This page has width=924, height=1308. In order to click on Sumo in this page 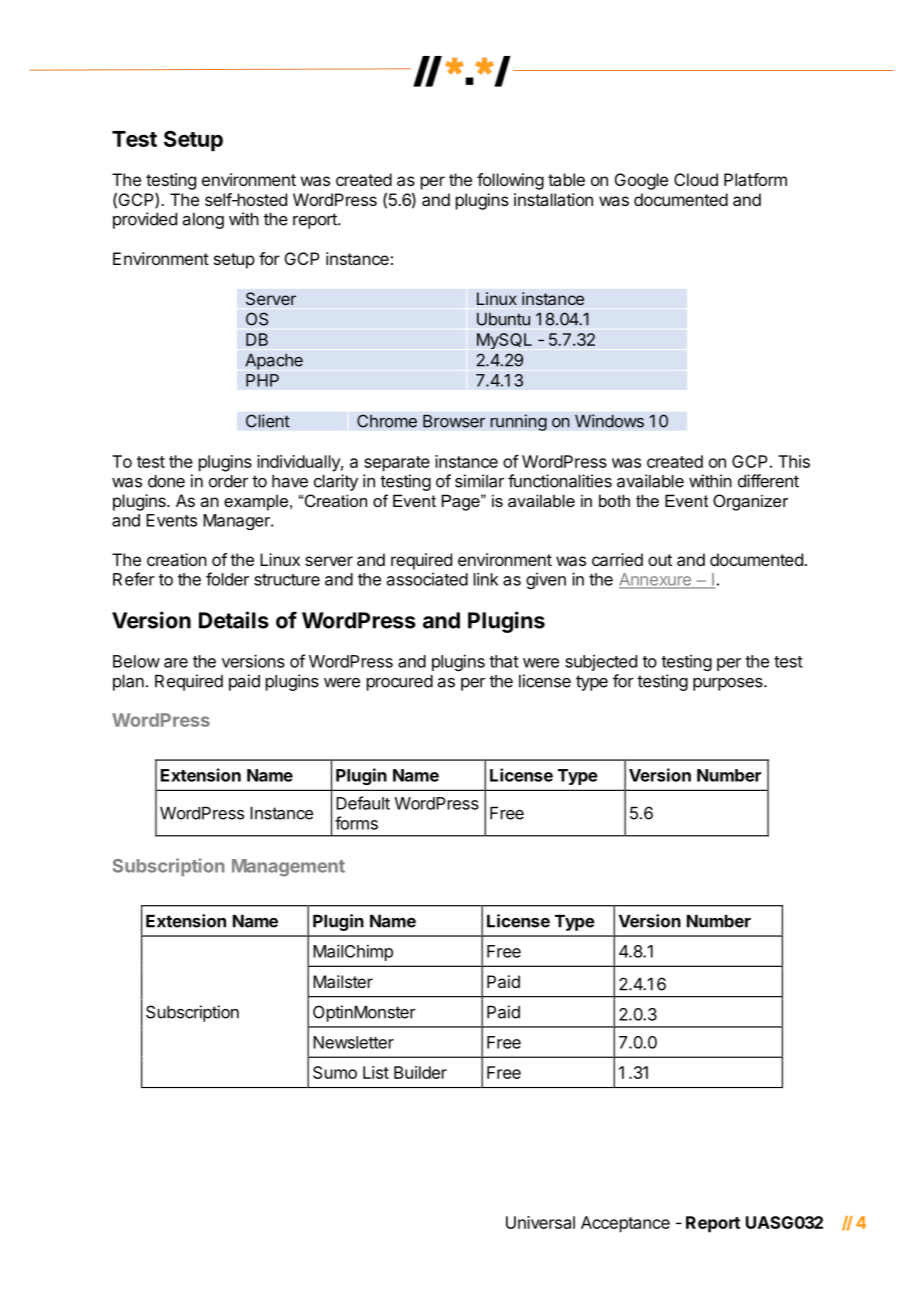, I will do `click(335, 1072)`.
